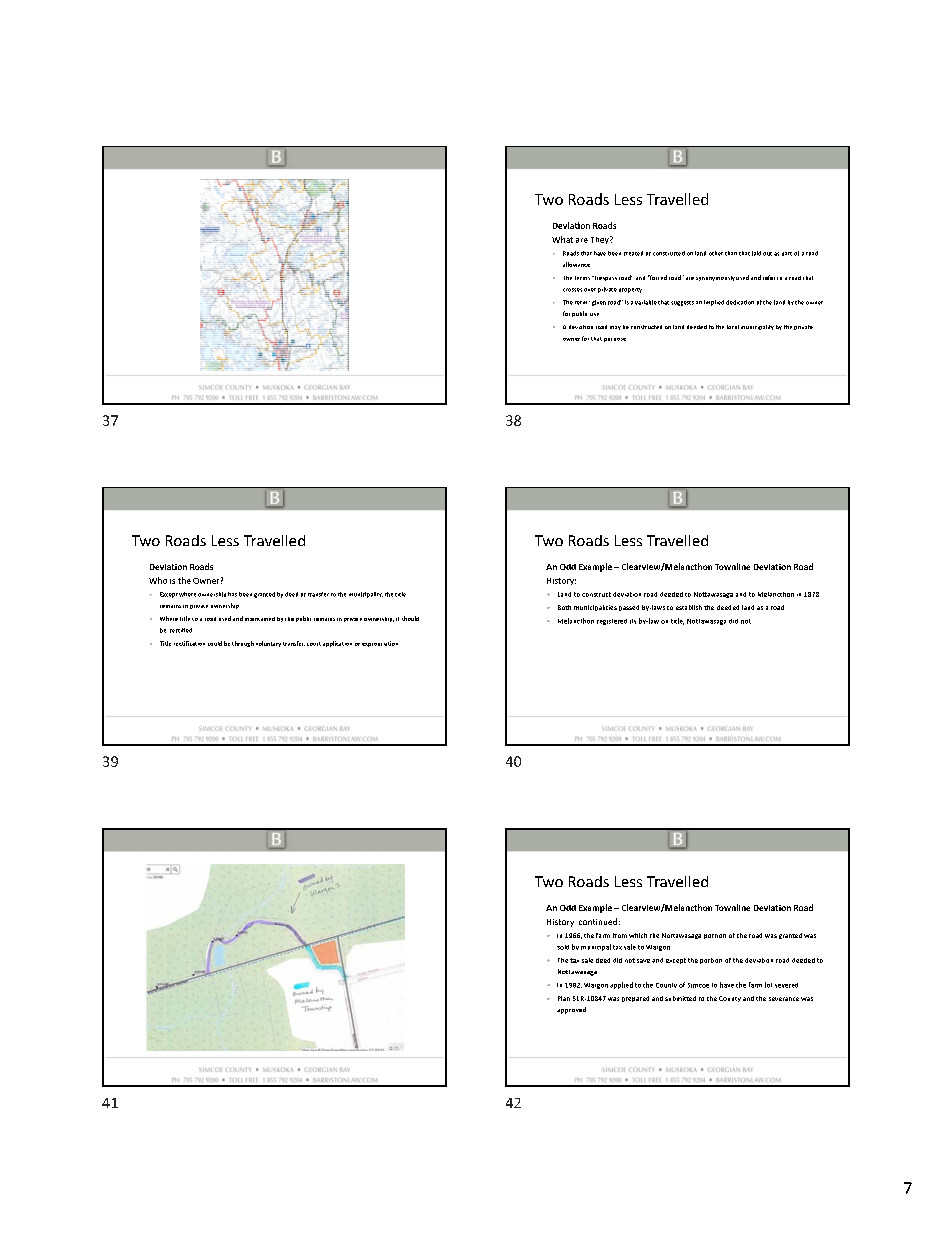 This image has width=952, height=1233. Describe the element at coordinates (615, 340) in the image. I see `purpose` at that location.
